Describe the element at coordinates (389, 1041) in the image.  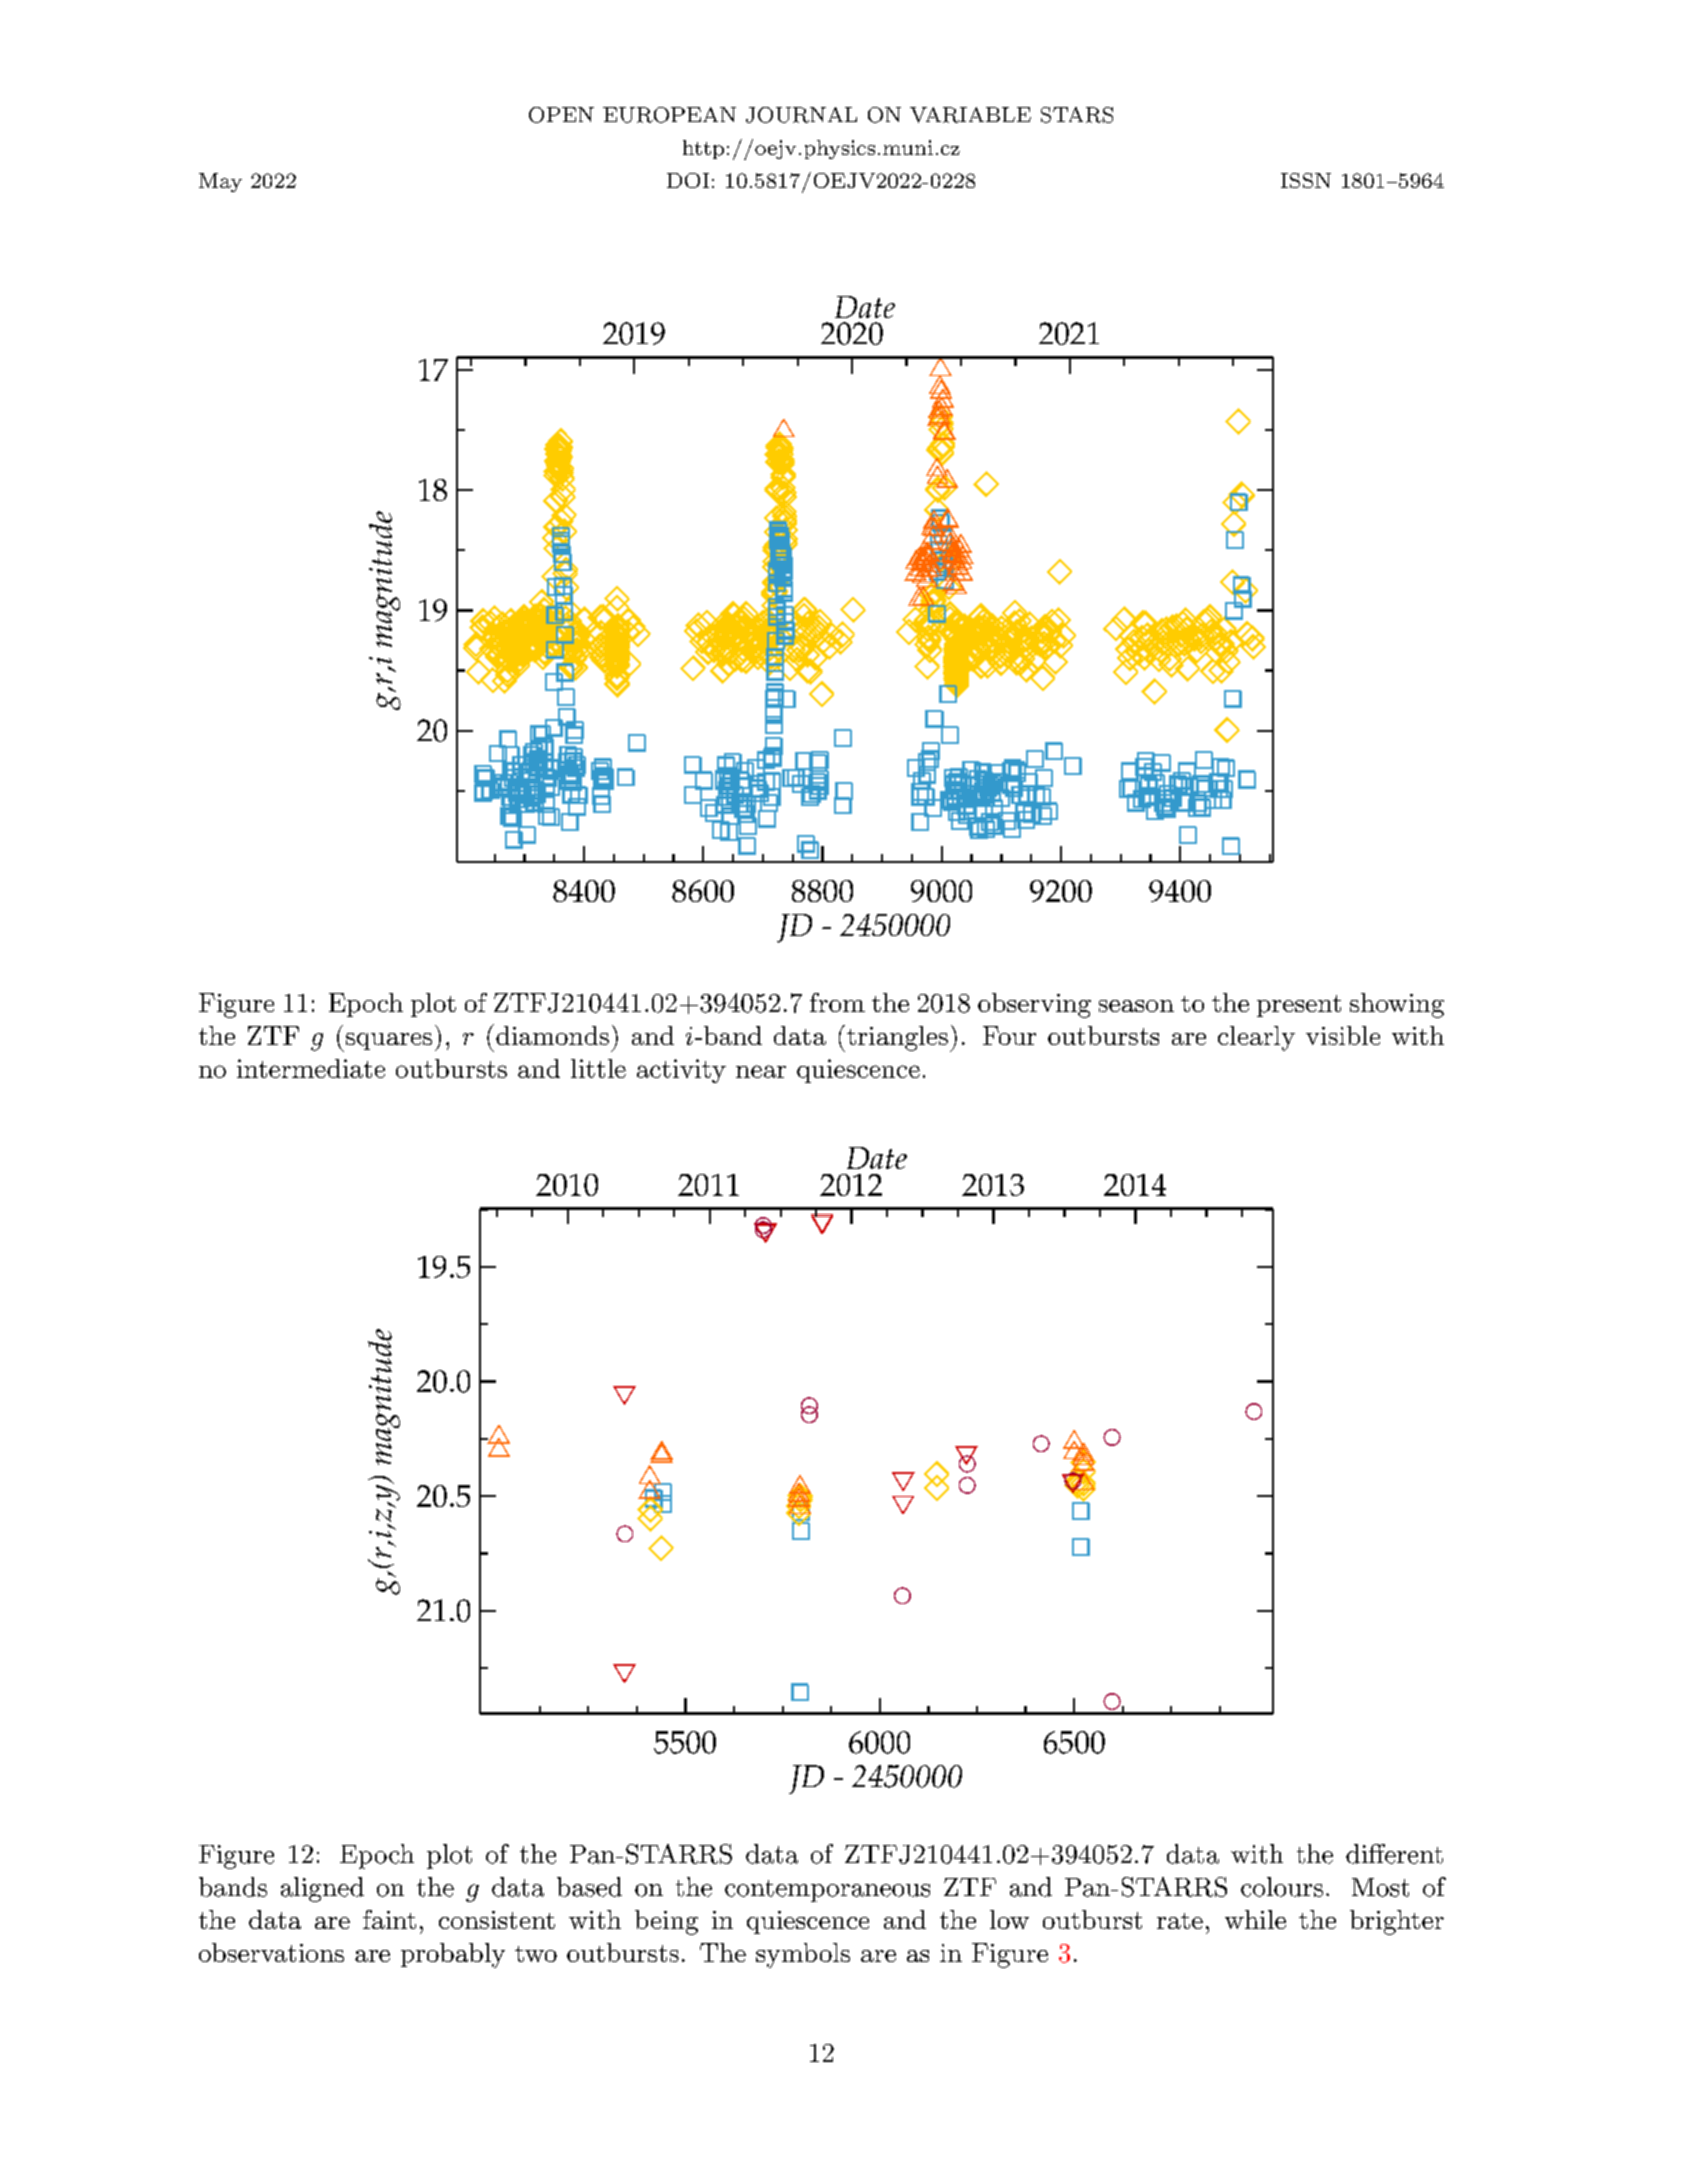
I see `squares` at that location.
